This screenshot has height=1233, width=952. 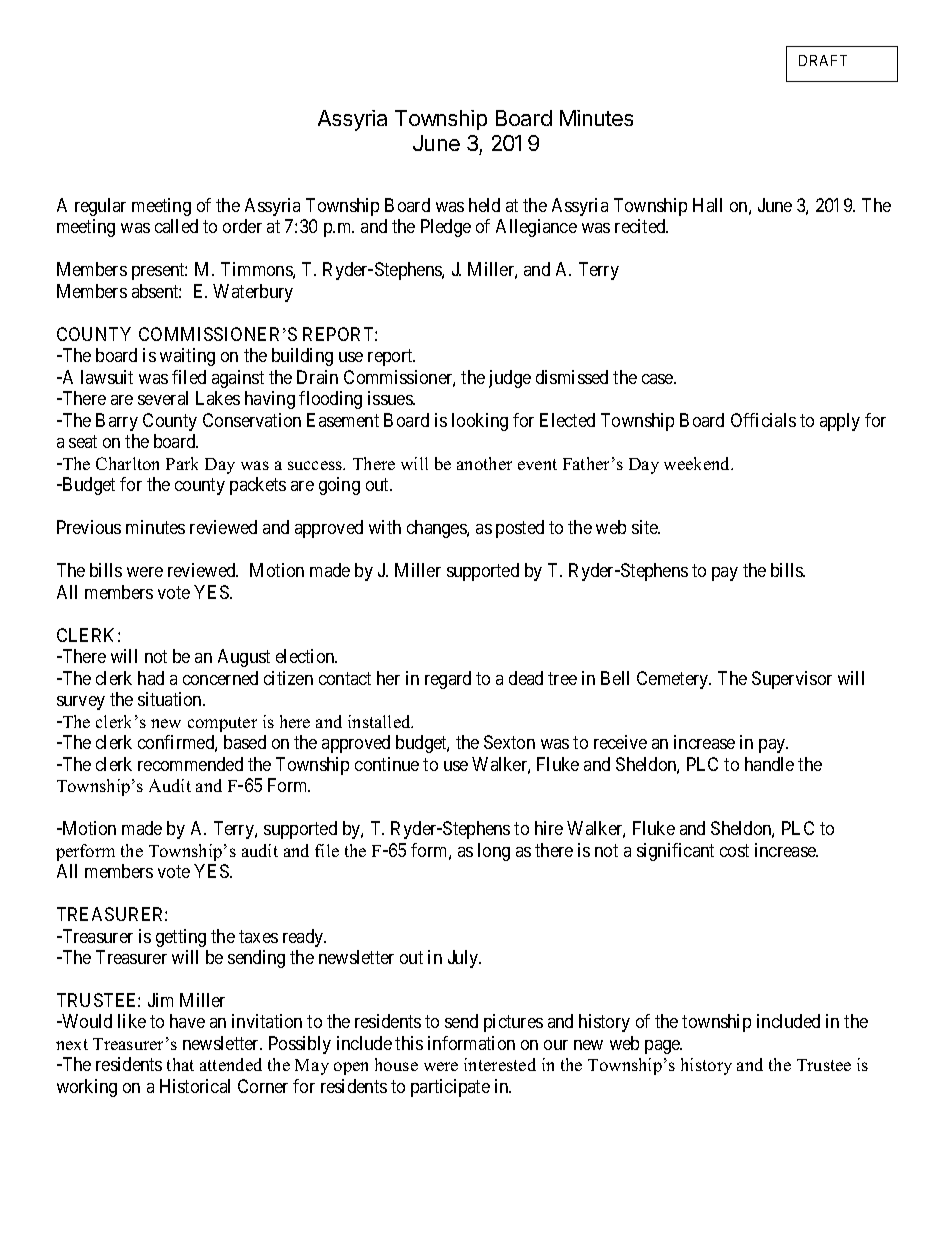 I want to click on Pledge, so click(x=446, y=228).
